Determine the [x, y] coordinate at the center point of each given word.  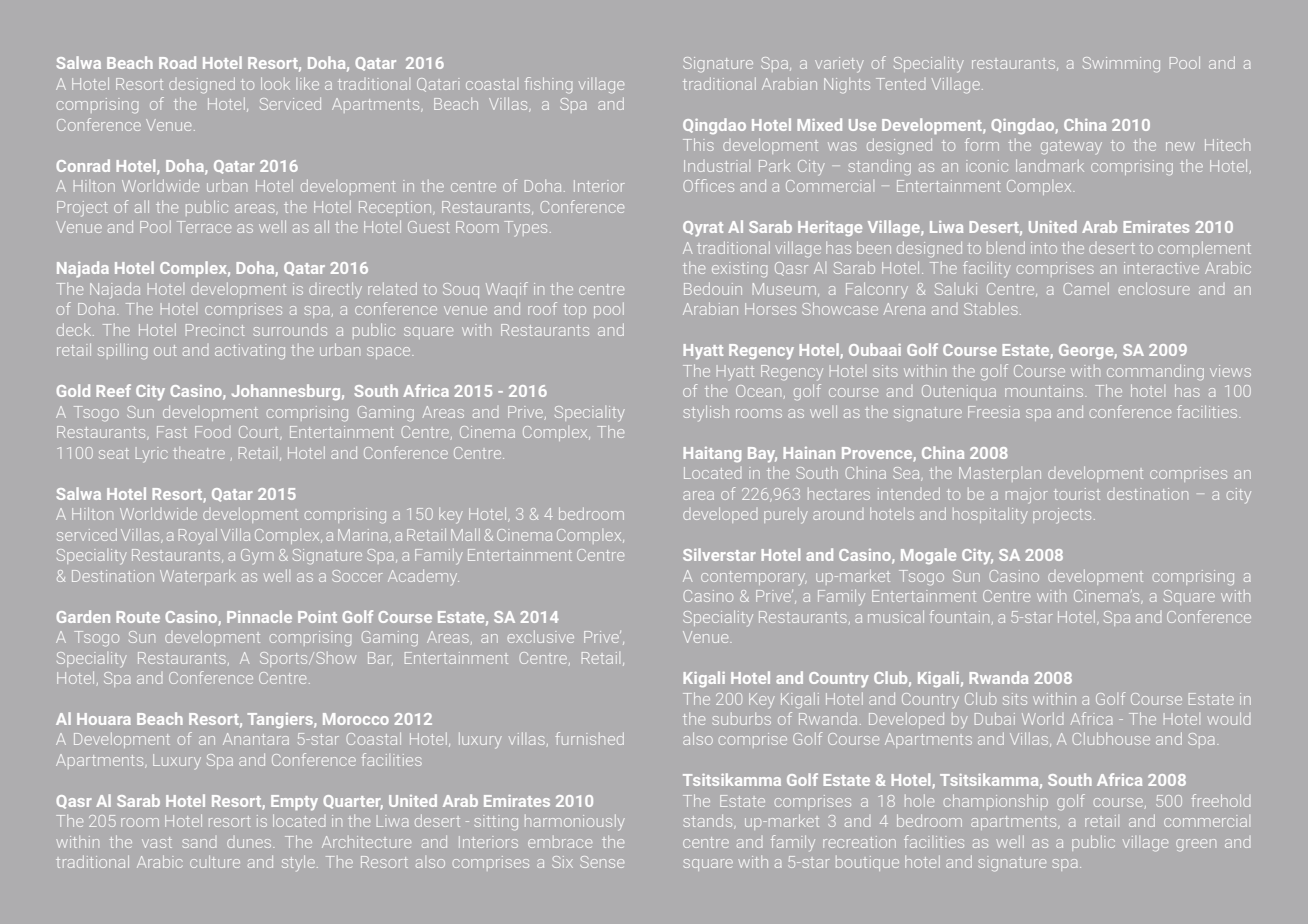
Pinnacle [259, 616]
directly [335, 290]
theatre [199, 453]
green [1196, 845]
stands [709, 822]
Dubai [995, 718]
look [275, 83]
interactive [1161, 268]
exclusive [541, 637]
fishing [548, 85]
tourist [1077, 494]
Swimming [1121, 64]
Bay [762, 455]
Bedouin [713, 289]
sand [199, 843]
